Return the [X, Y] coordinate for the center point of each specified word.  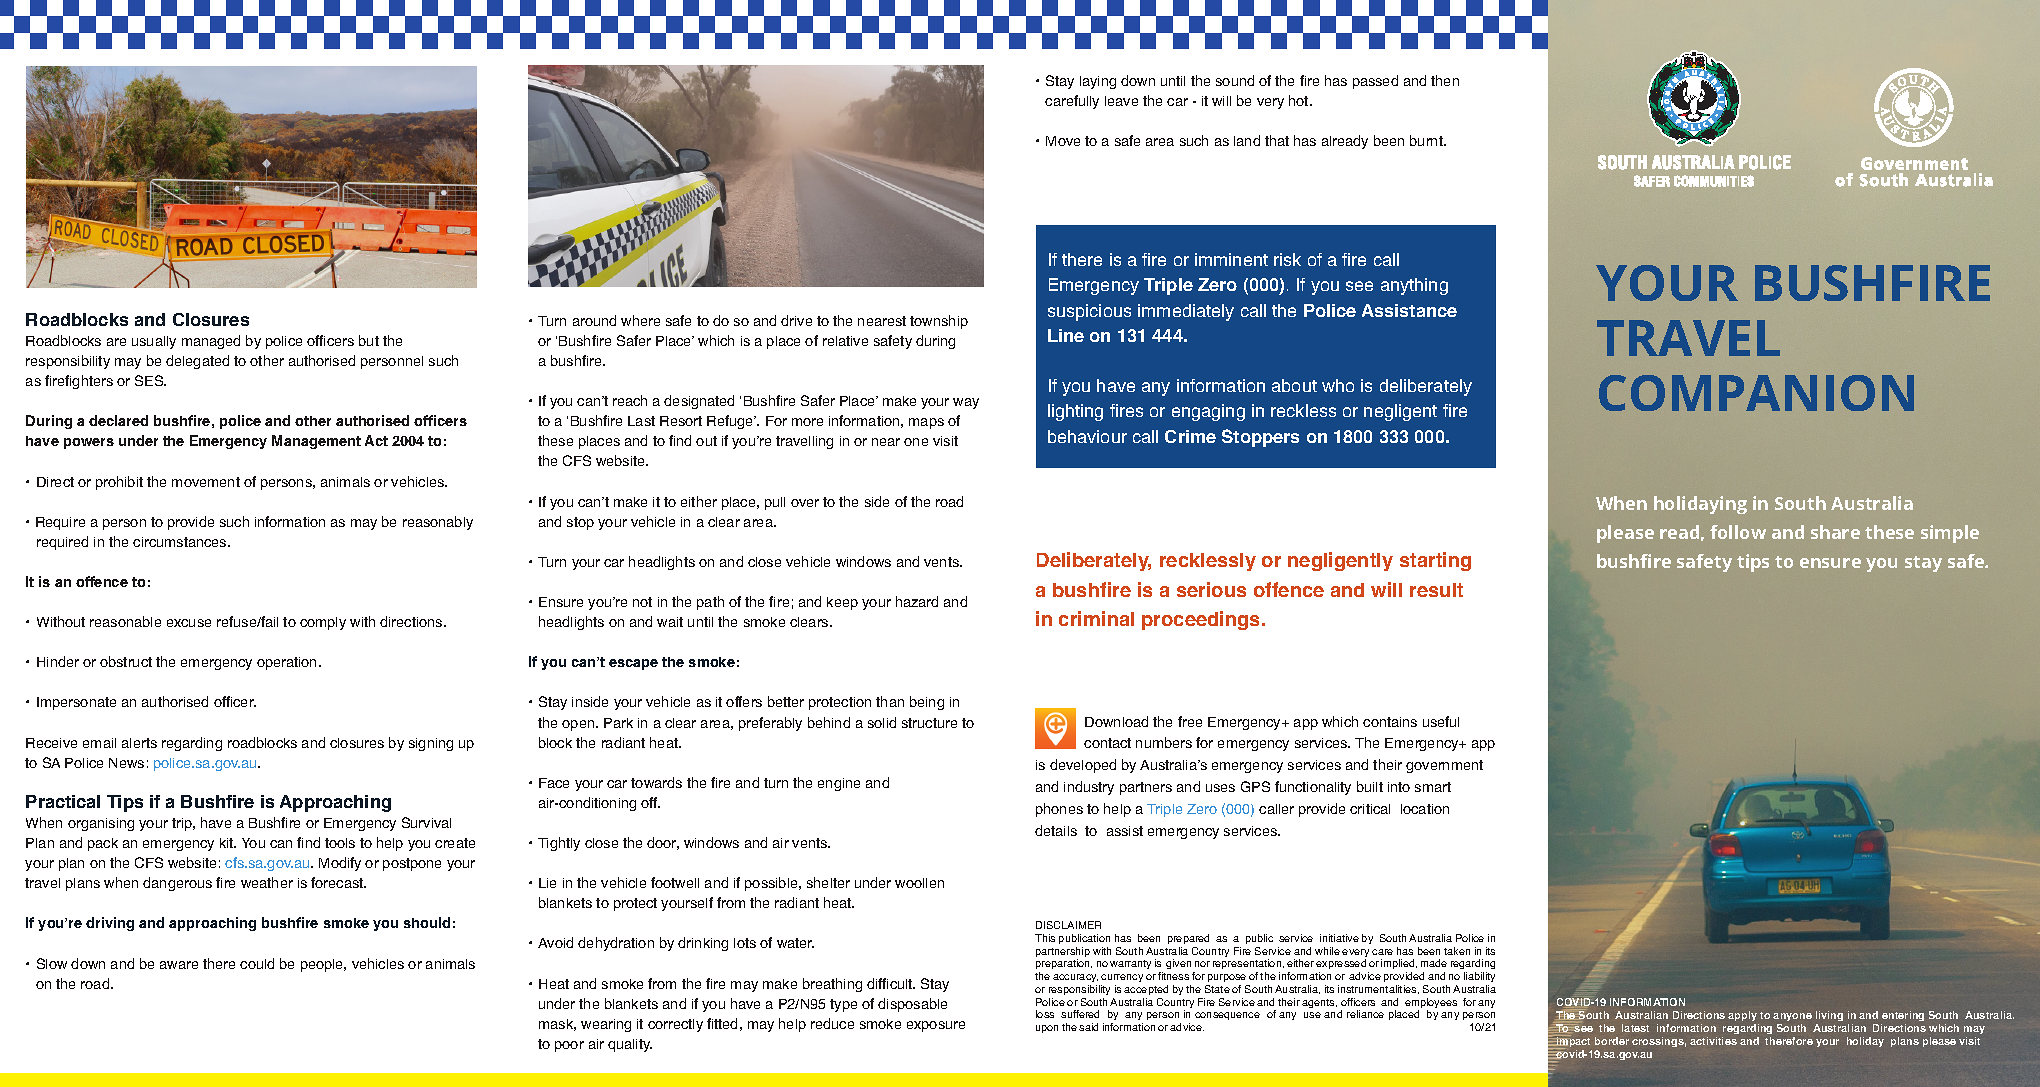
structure [929, 723]
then [1445, 80]
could [257, 963]
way [966, 403]
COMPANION [1756, 393]
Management [316, 442]
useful [1441, 721]
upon [1047, 1029]
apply [1742, 1016]
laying [1098, 82]
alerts [139, 743]
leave [1121, 101]
